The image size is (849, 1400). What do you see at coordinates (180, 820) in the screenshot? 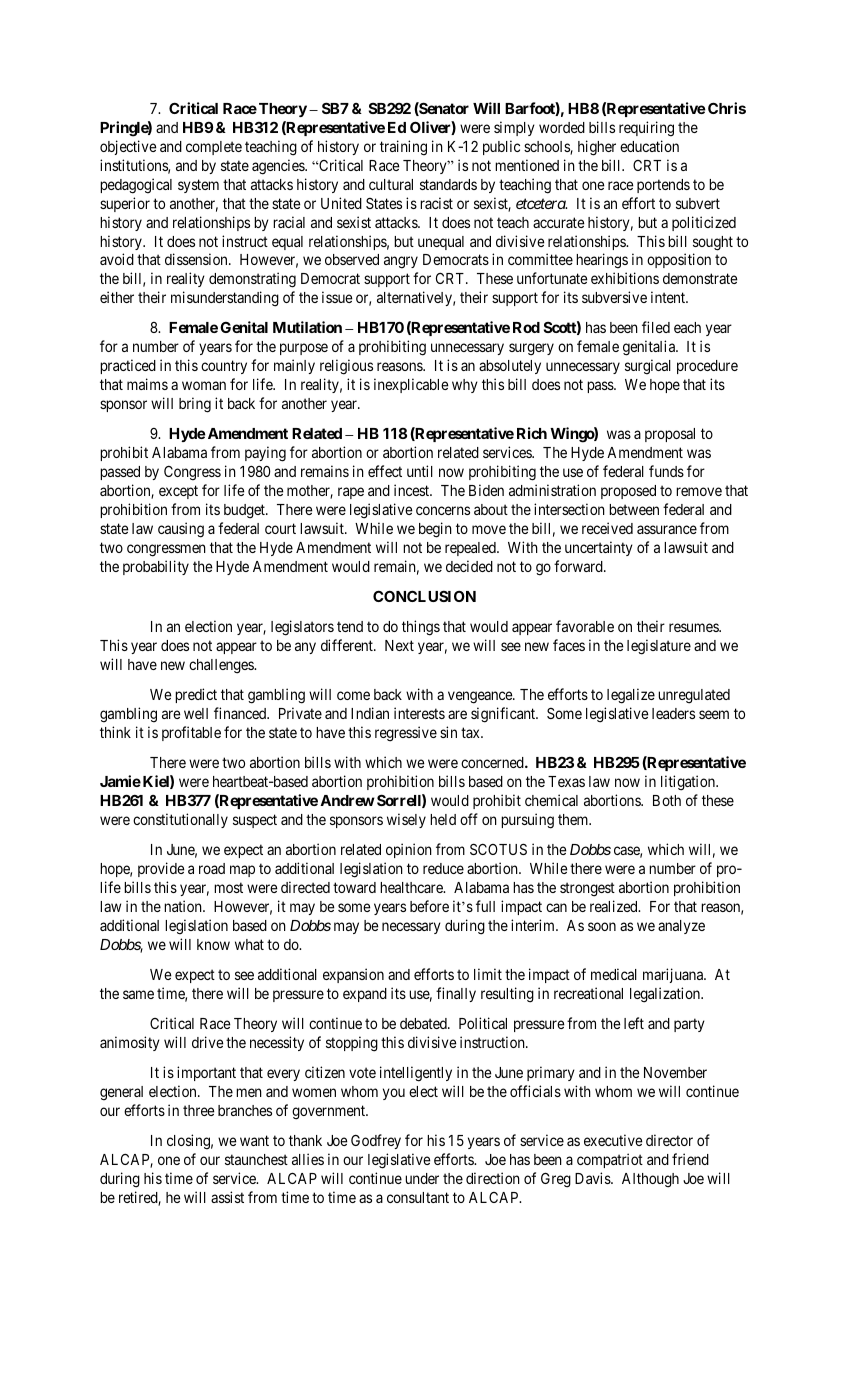
I see `constitutionally` at bounding box center [180, 820].
